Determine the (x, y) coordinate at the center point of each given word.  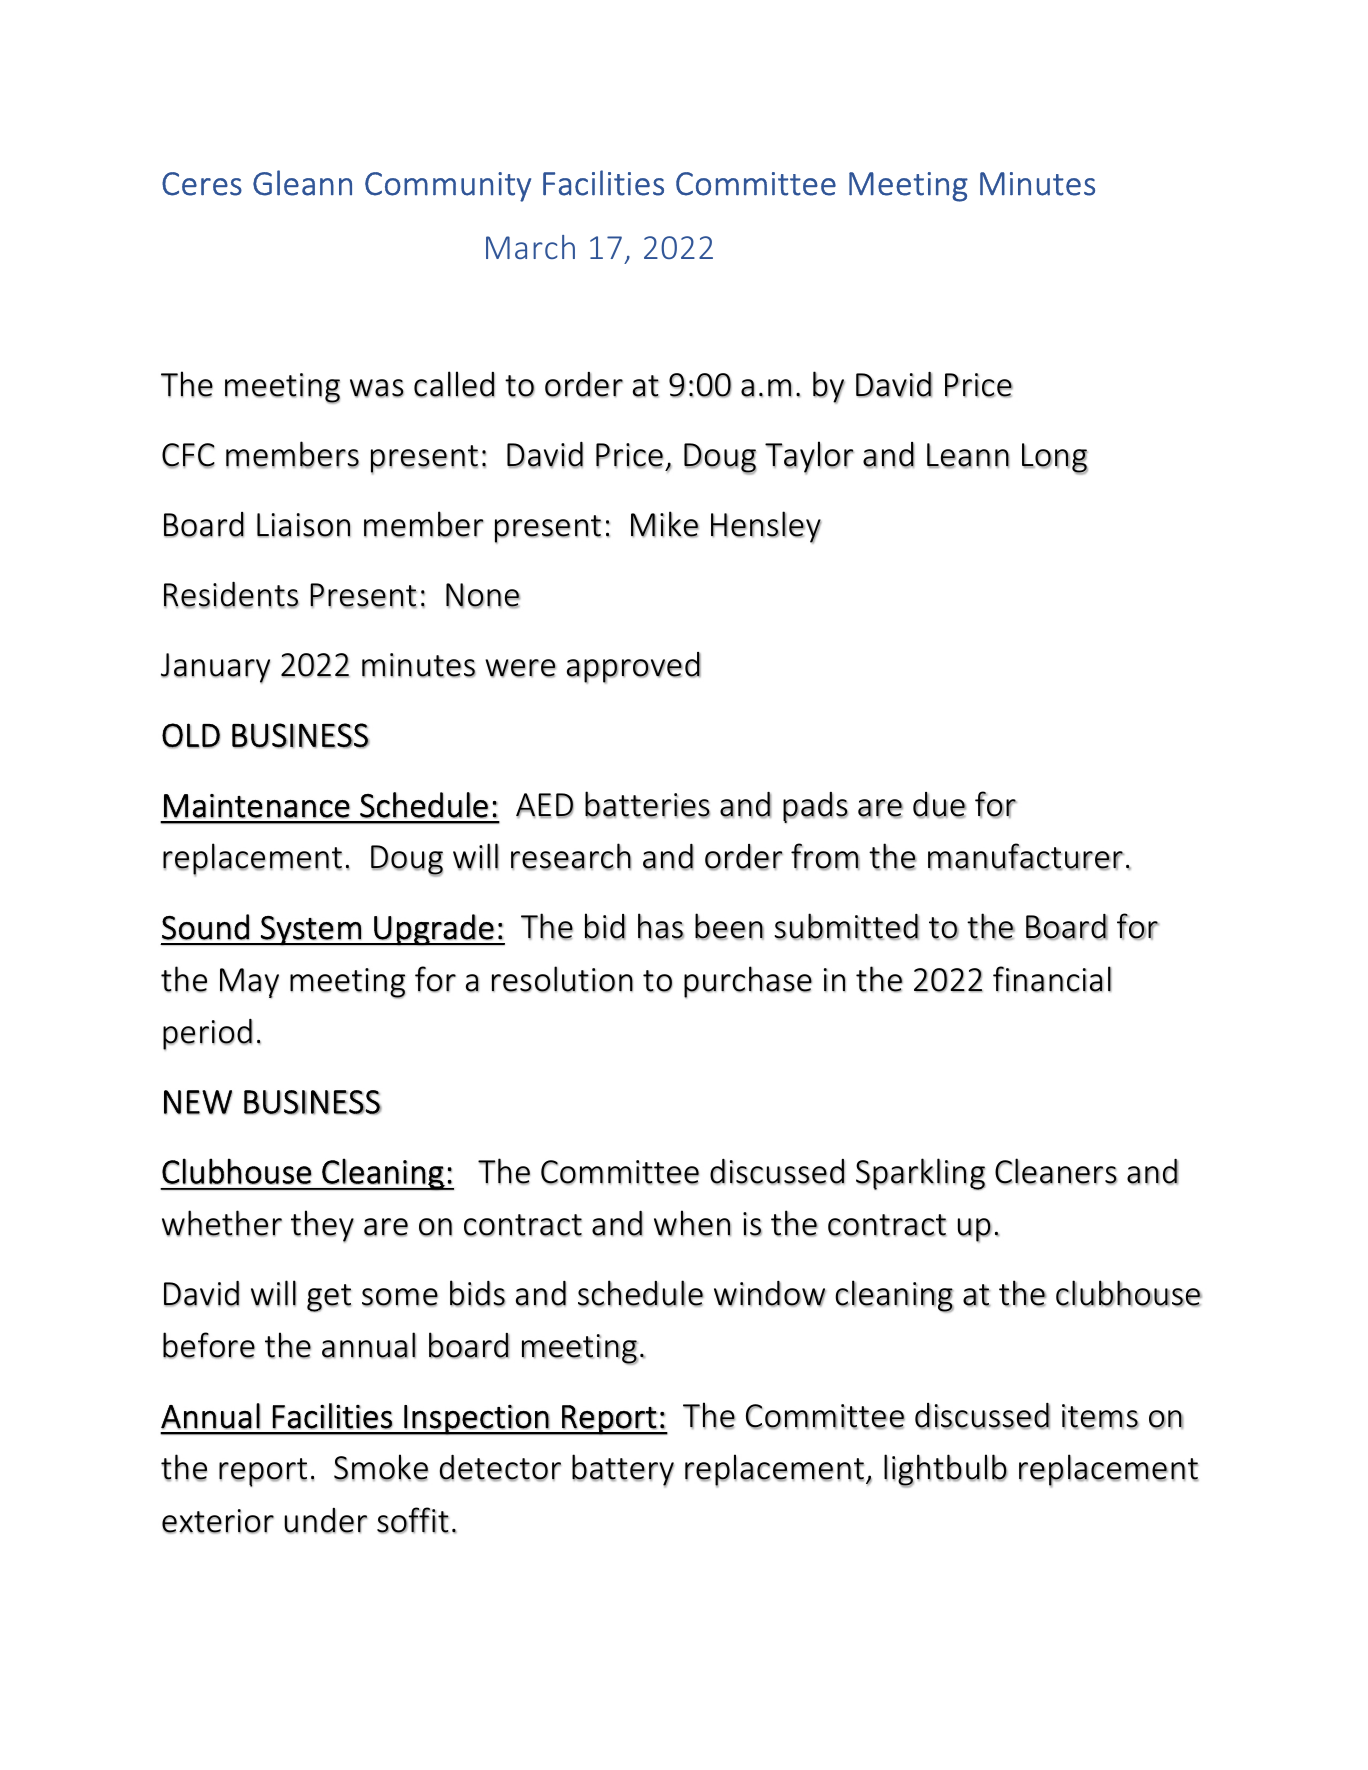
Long (1055, 459)
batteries (647, 805)
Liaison (304, 525)
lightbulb (945, 1471)
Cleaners (1056, 1171)
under (325, 1521)
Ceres (202, 184)
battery (623, 1470)
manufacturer (1026, 856)
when (692, 1223)
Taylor (809, 457)
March (530, 247)
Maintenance (257, 806)
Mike (665, 524)
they (322, 1226)
